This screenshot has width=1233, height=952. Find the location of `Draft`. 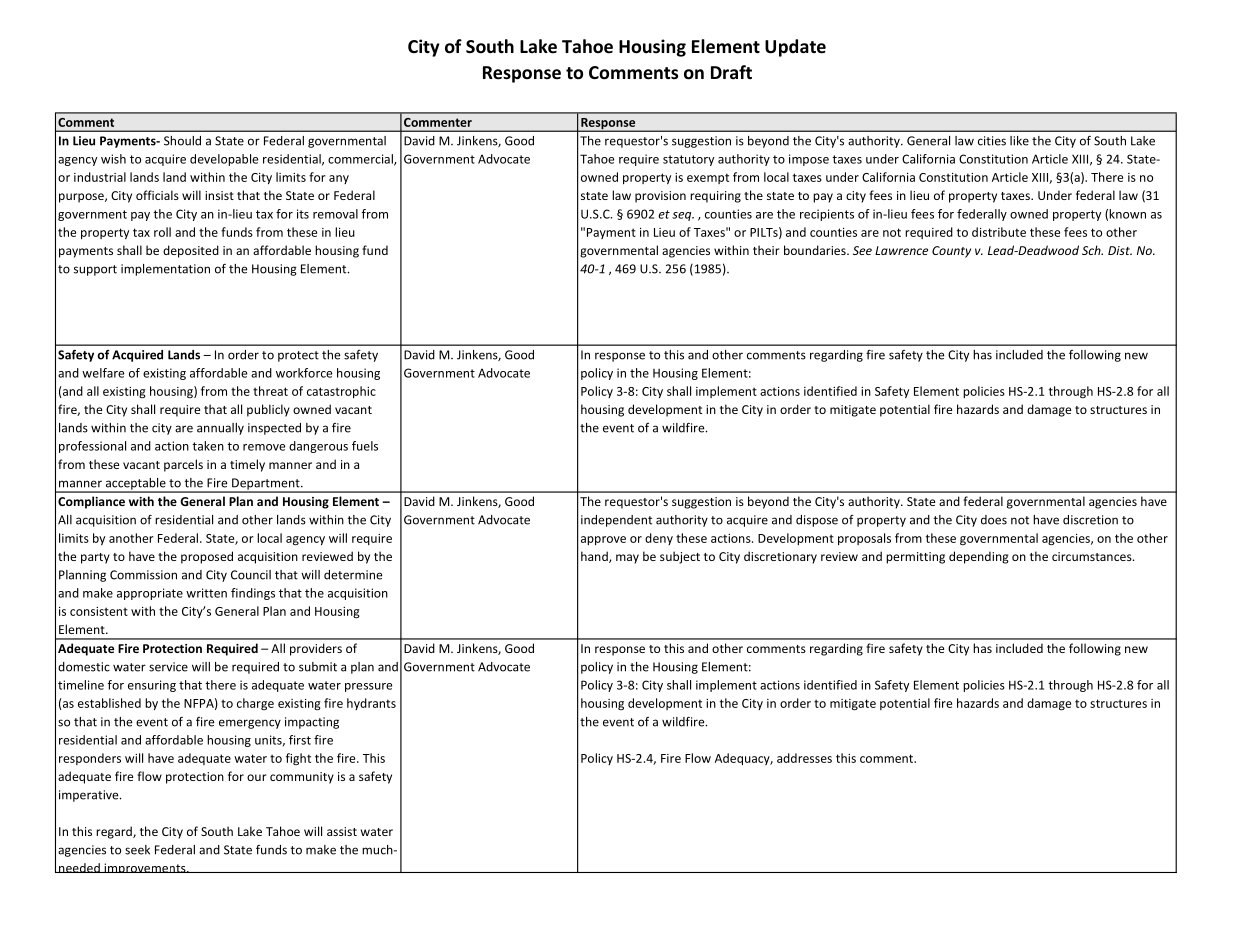

Draft is located at coordinates (731, 72).
